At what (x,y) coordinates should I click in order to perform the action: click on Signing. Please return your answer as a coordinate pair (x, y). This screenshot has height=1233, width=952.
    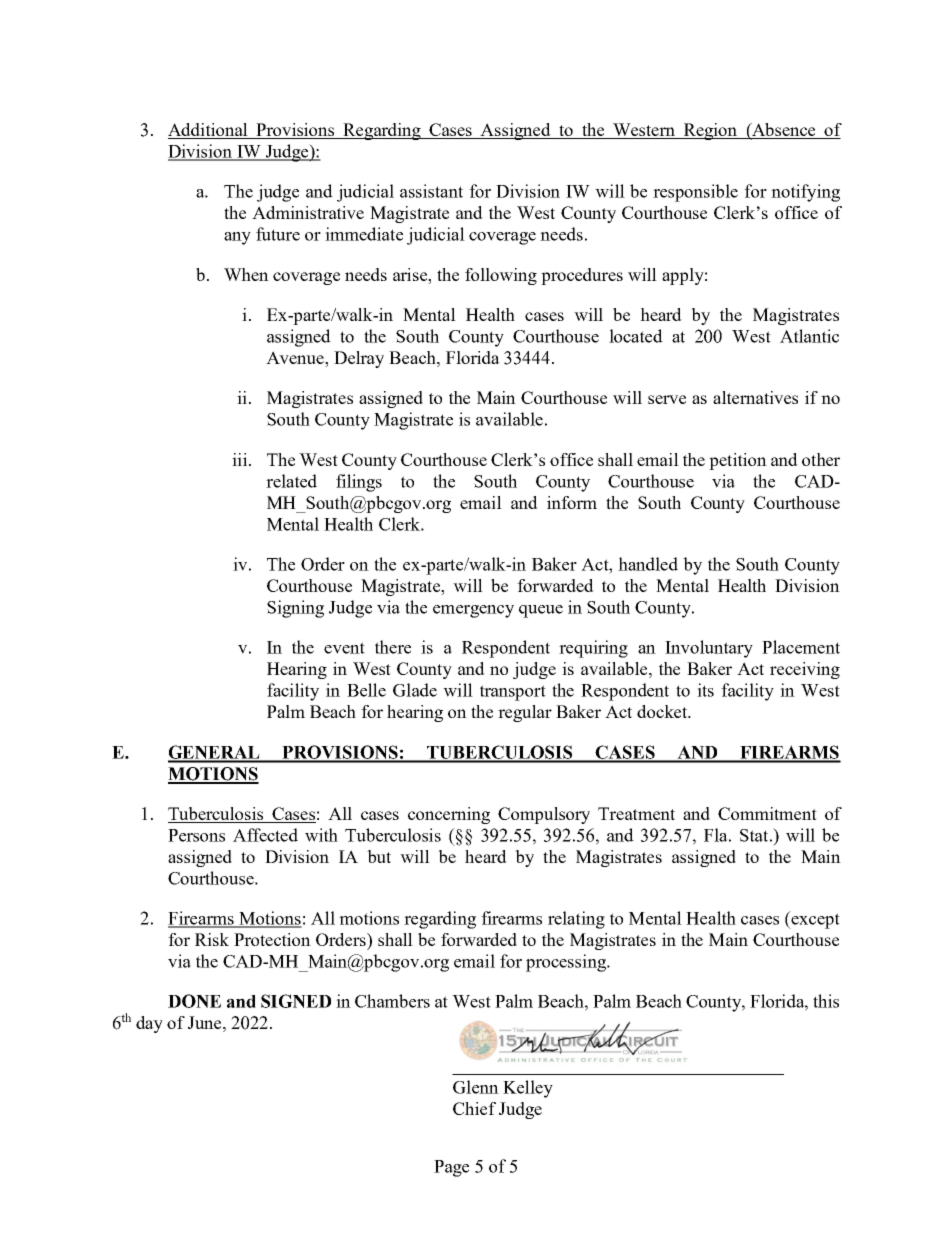
    Looking at the image, I should click on (295, 609).
